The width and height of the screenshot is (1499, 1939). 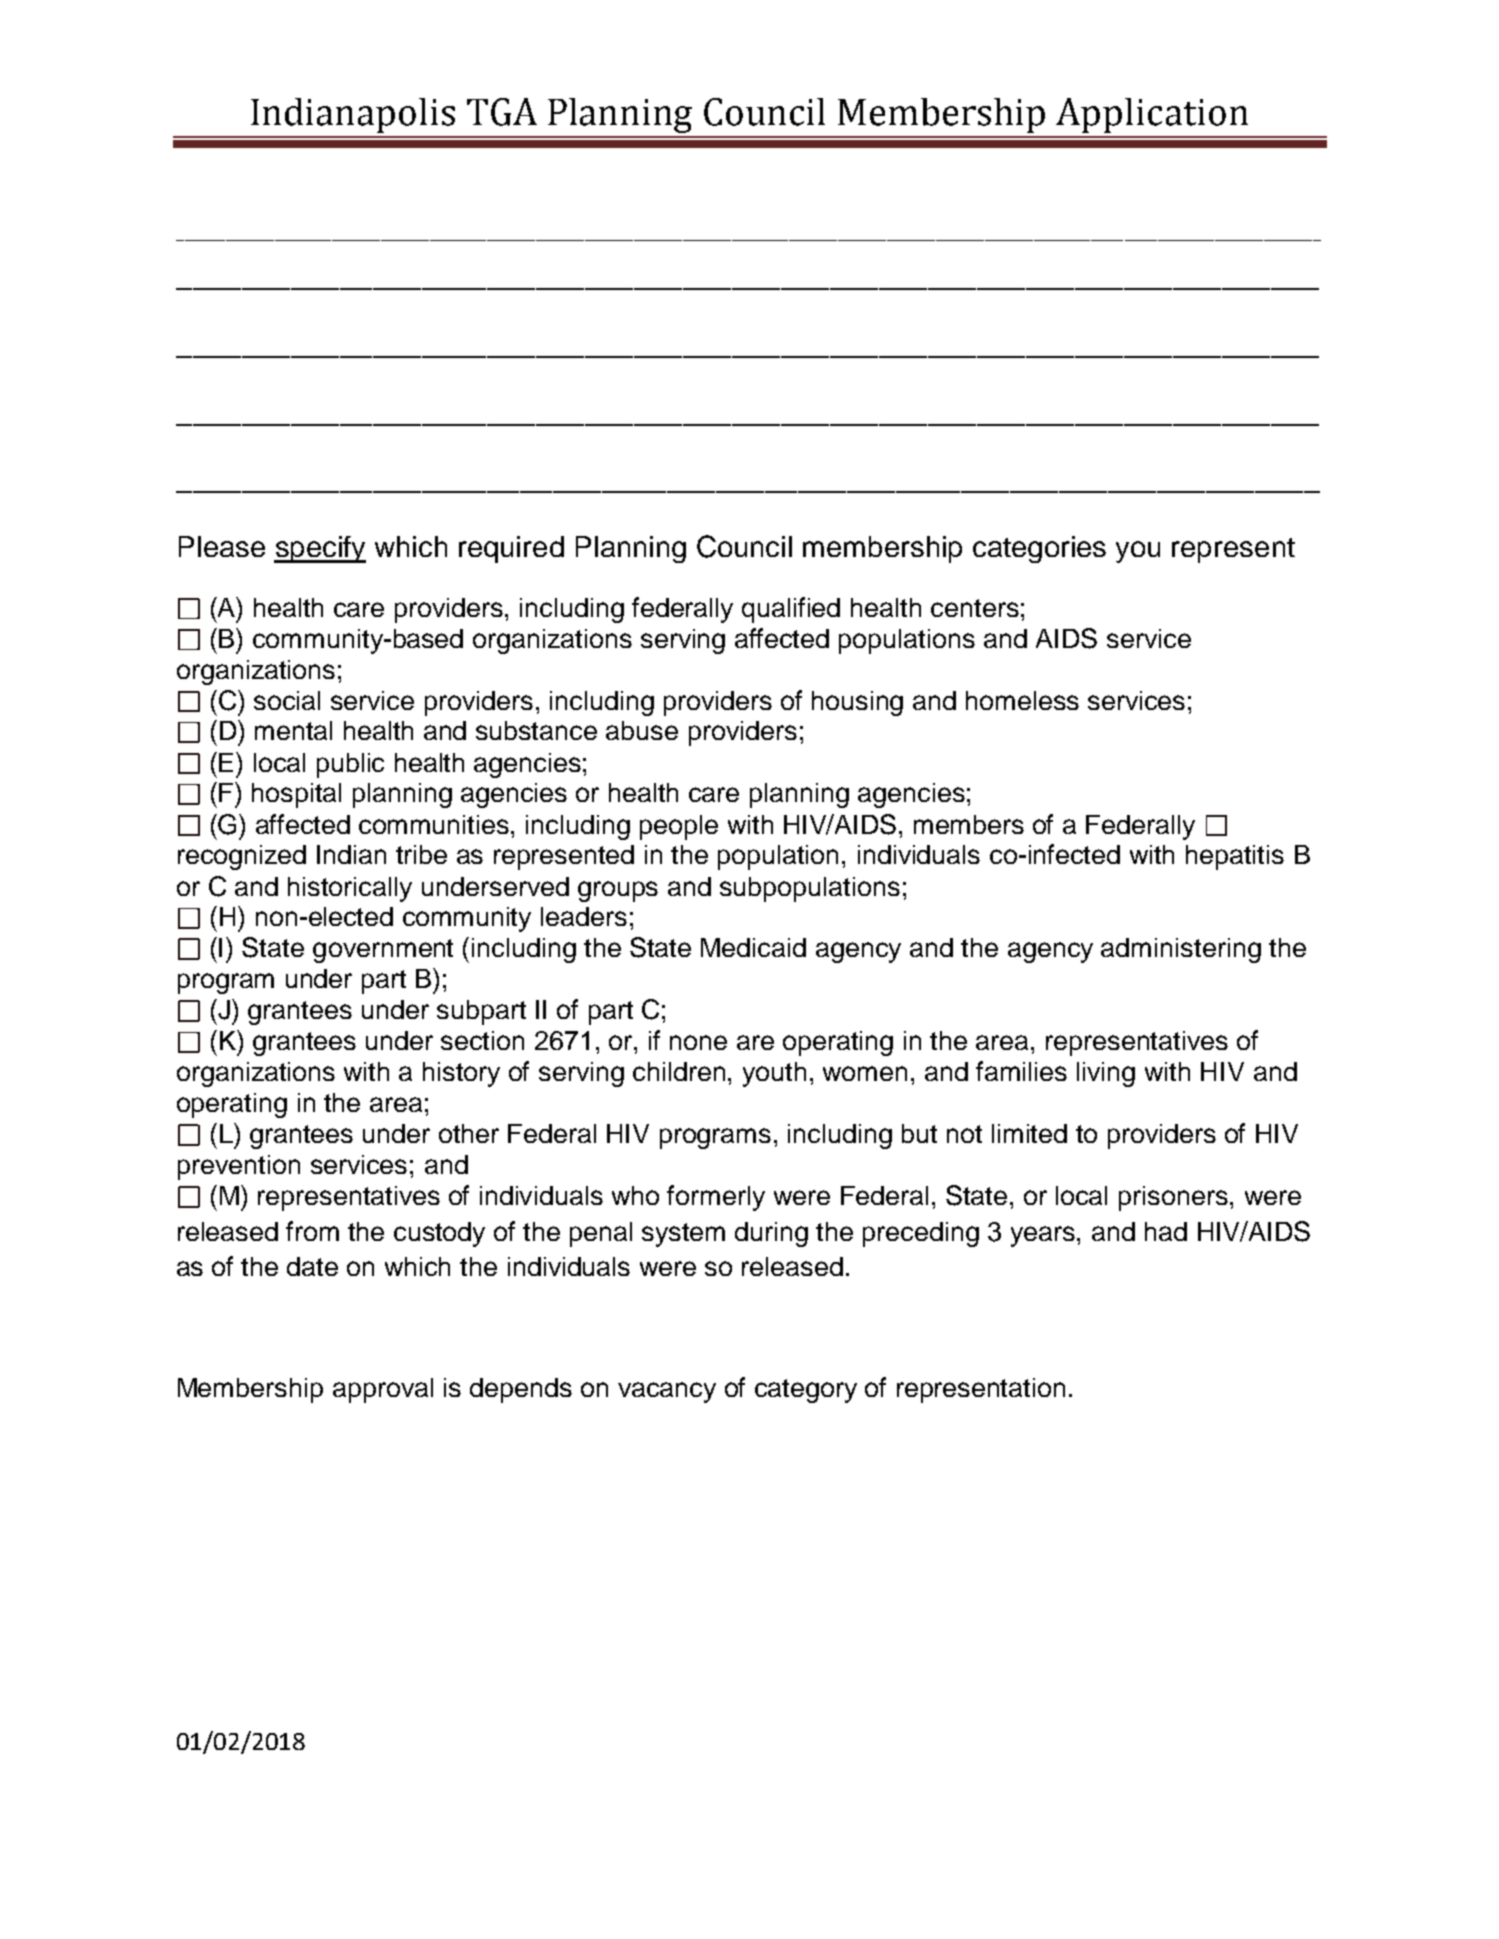 I want to click on years, so click(x=1044, y=1236).
